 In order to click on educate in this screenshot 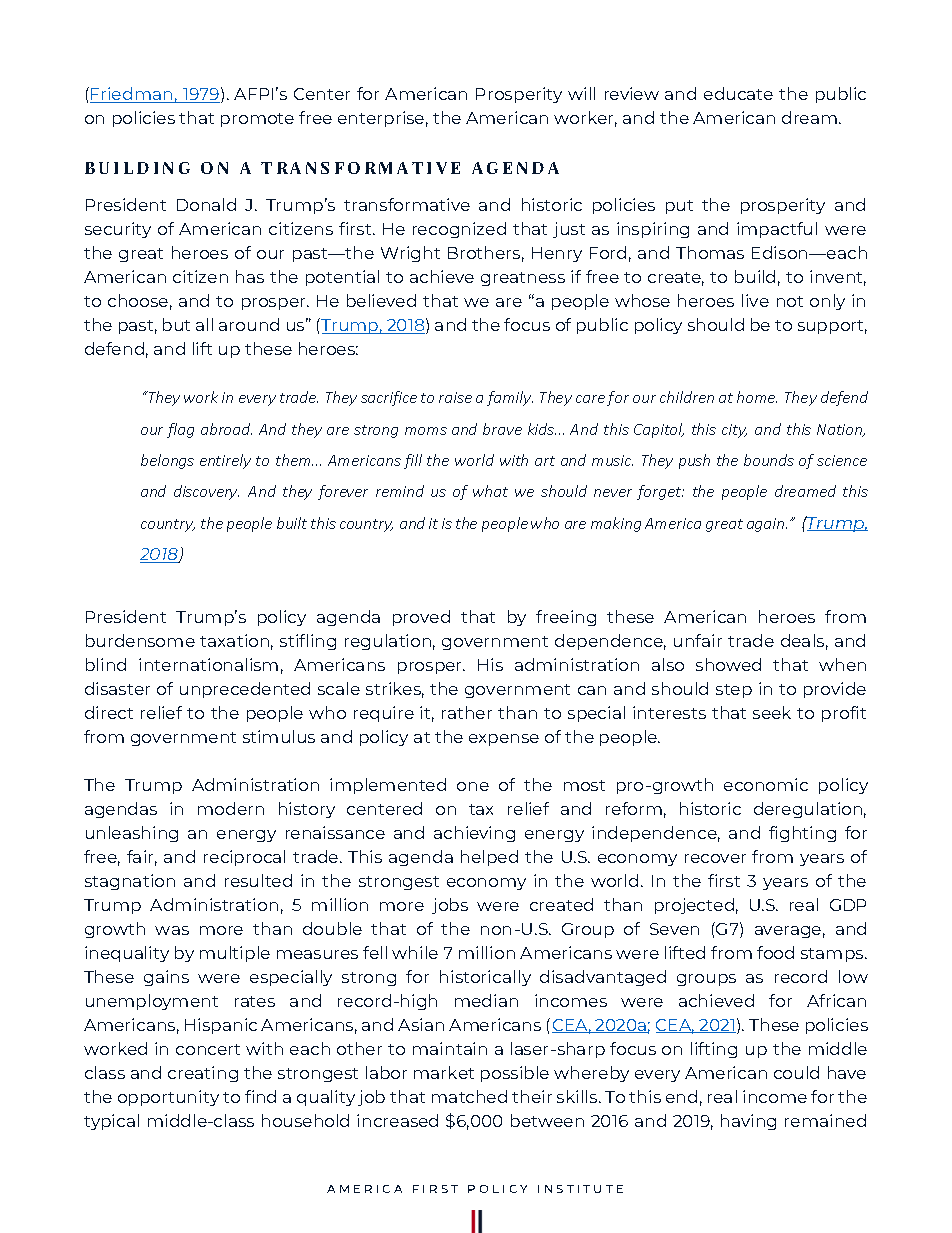, I will do `click(738, 93)`.
